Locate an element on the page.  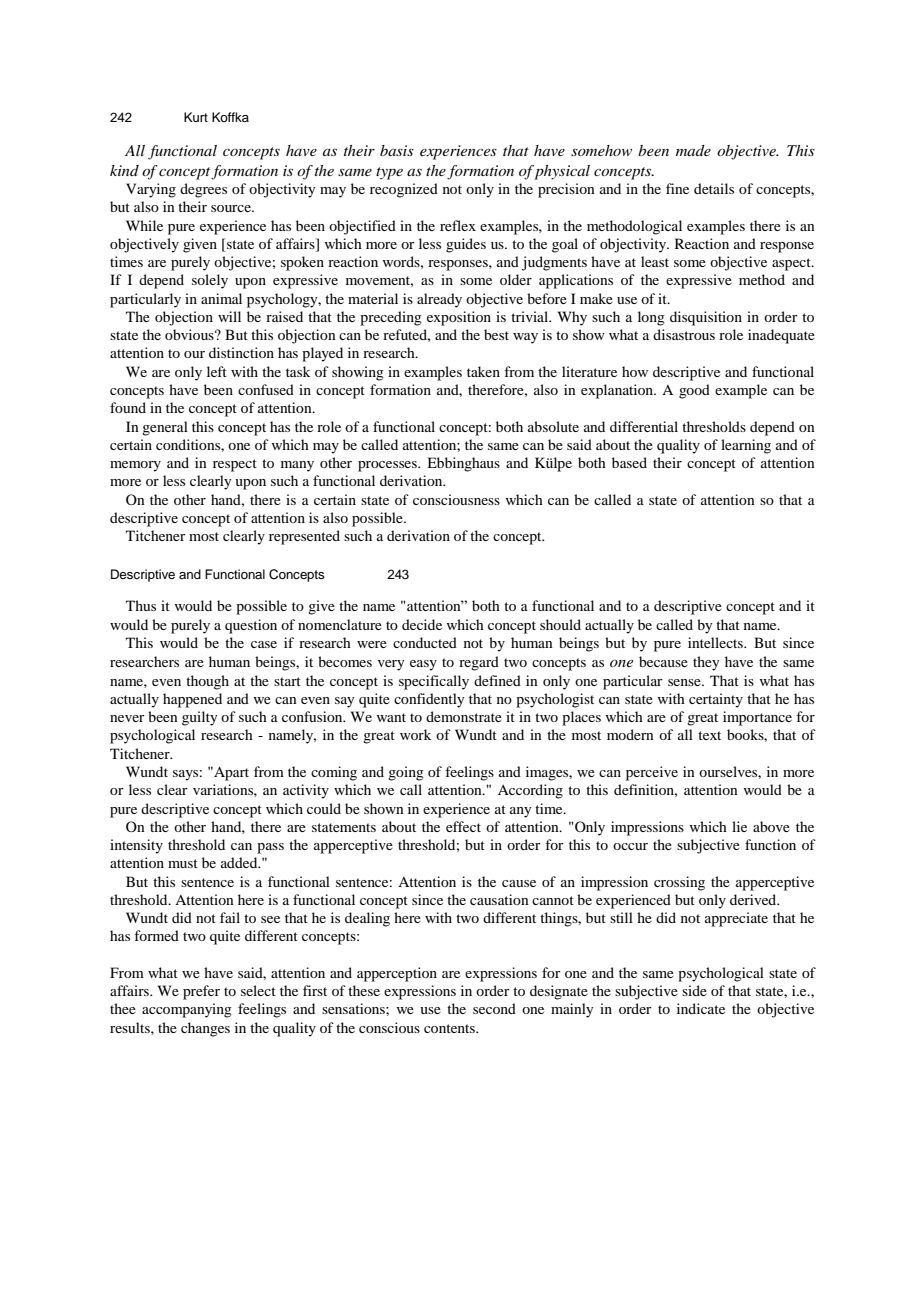
made is located at coordinates (693, 150).
